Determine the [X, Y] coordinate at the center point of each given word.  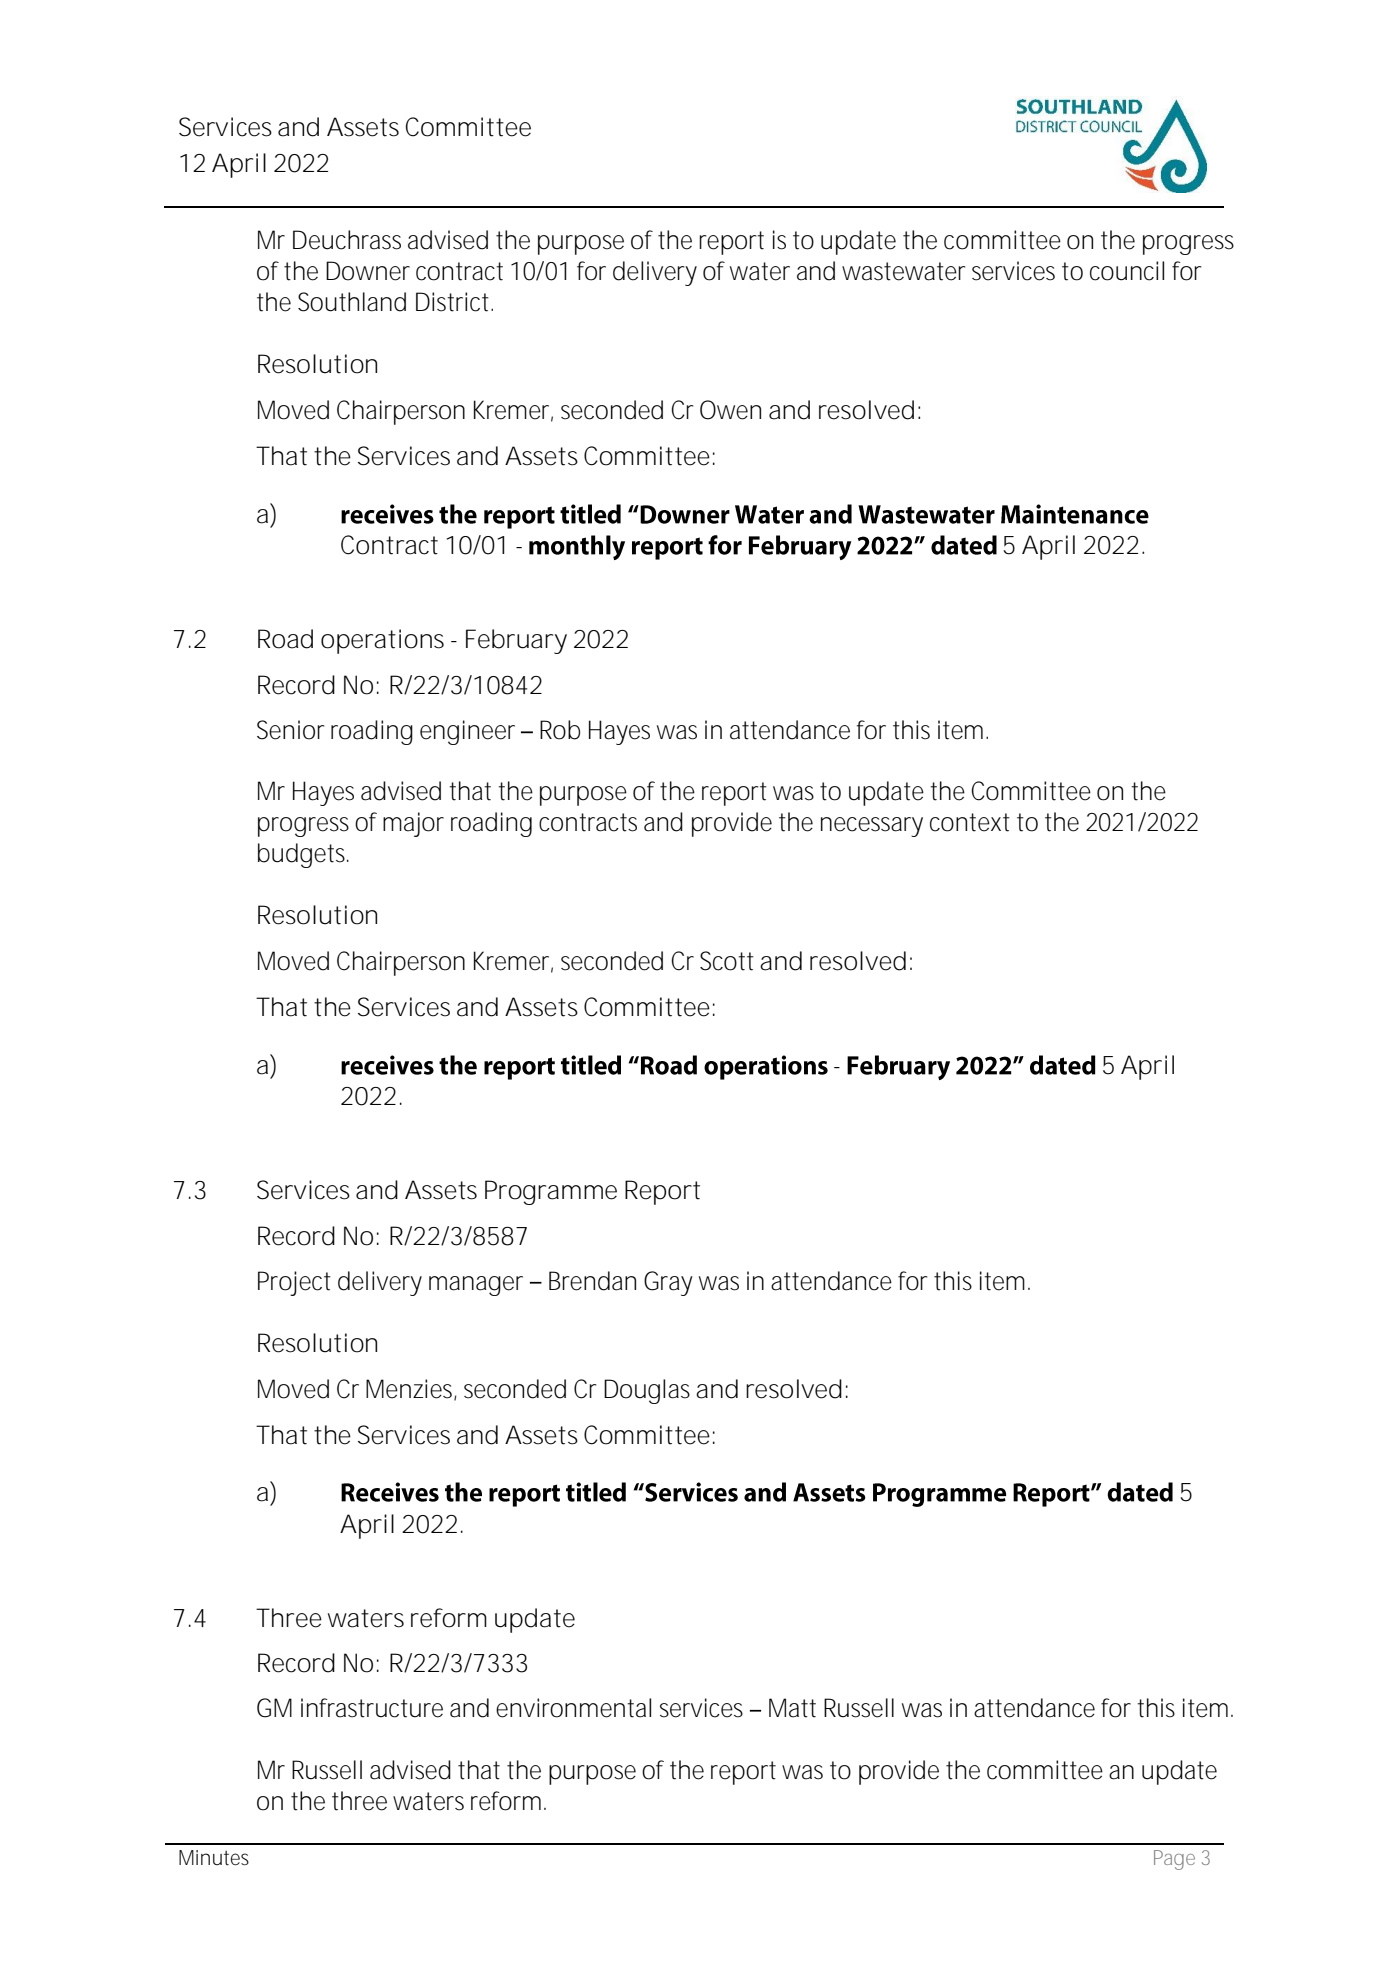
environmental [573, 1708]
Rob [560, 730]
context [970, 822]
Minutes [214, 1858]
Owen [730, 410]
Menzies [411, 1390]
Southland [352, 302]
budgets [303, 855]
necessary [872, 827]
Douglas [647, 1391]
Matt [792, 1708]
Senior [290, 730]
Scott [727, 961]
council [1127, 271]
